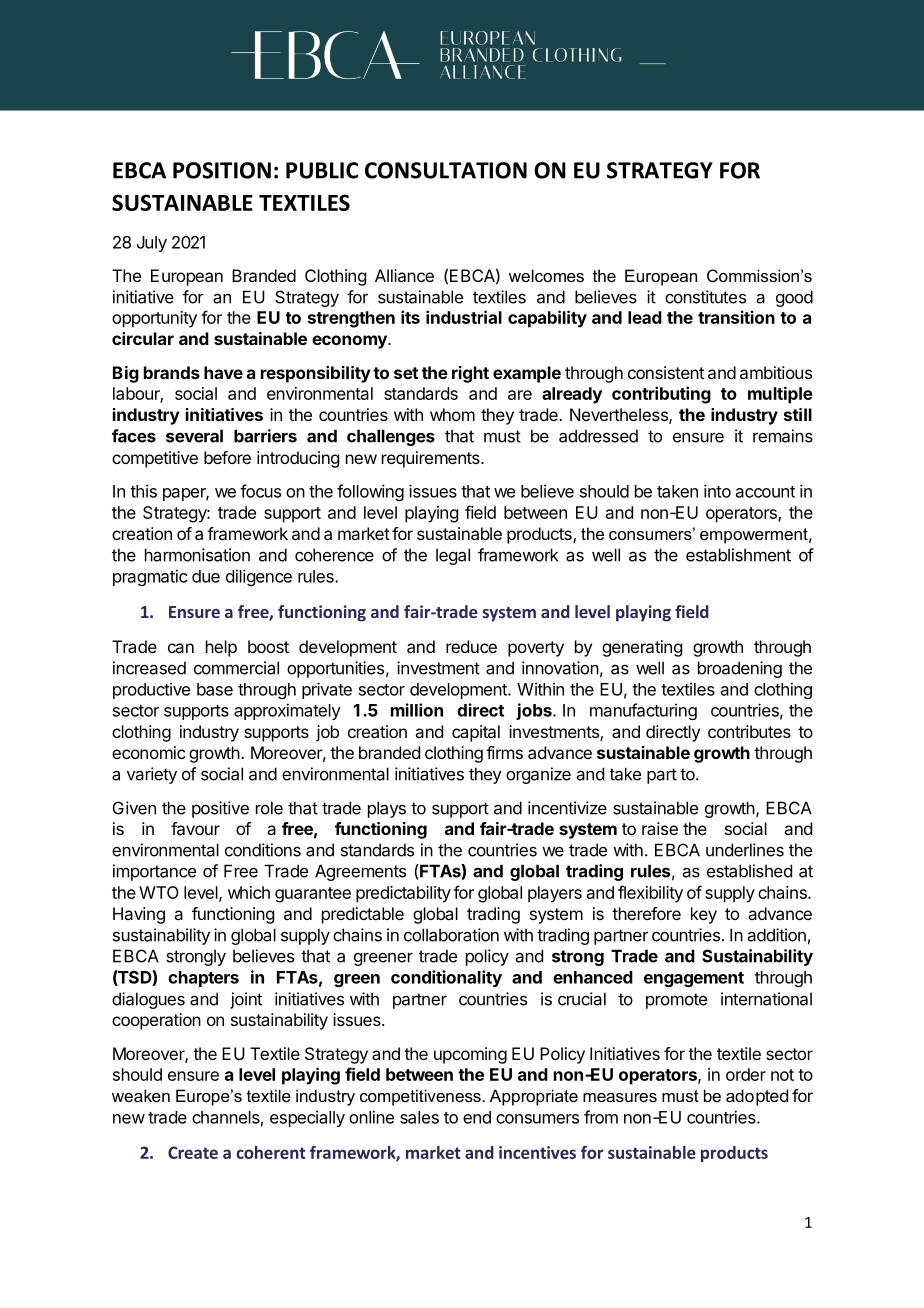 Image resolution: width=924 pixels, height=1308 pixels. I want to click on capital, so click(476, 733).
